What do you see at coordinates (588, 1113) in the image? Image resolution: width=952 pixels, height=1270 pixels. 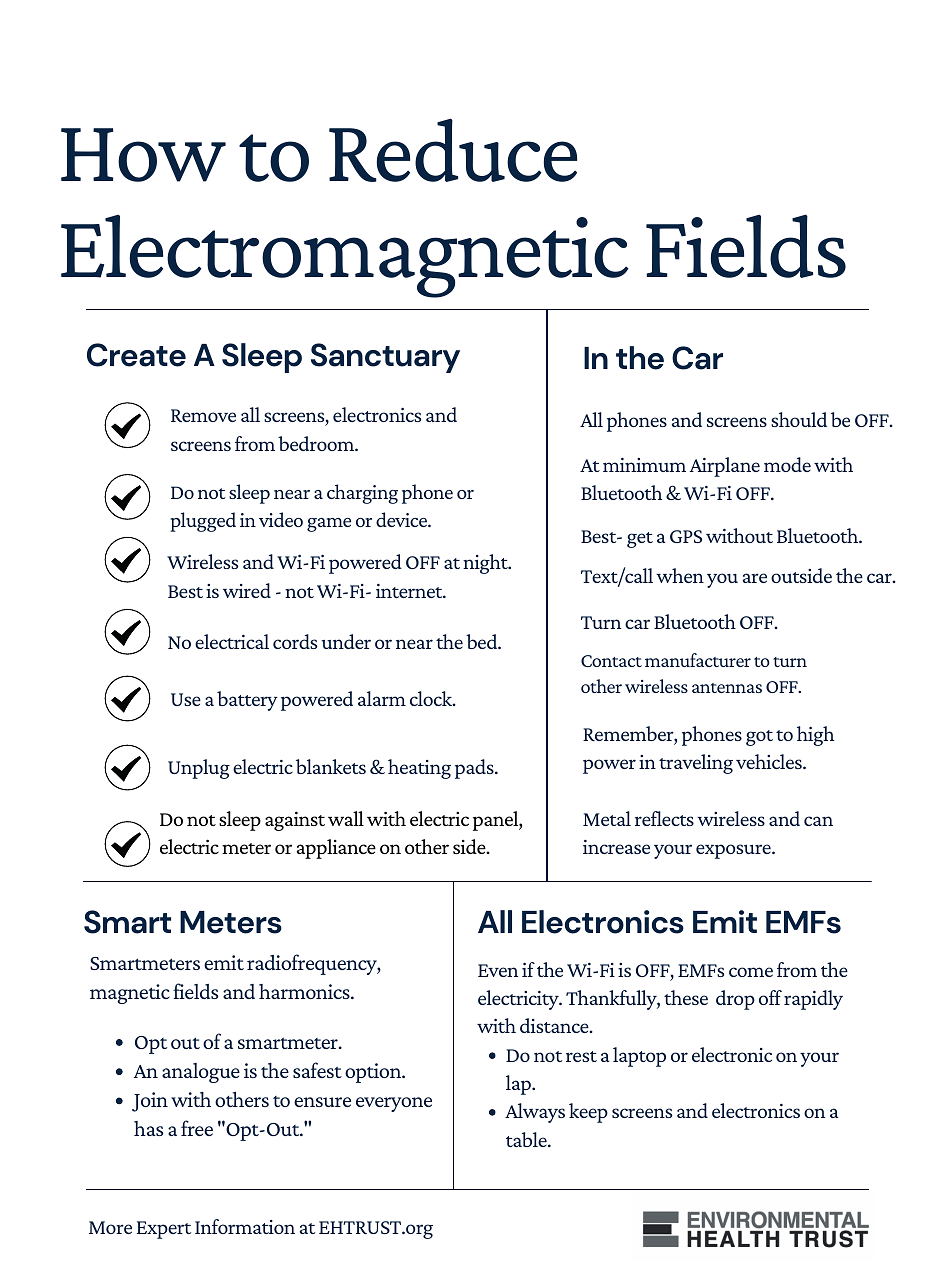 I see `keep` at bounding box center [588, 1113].
